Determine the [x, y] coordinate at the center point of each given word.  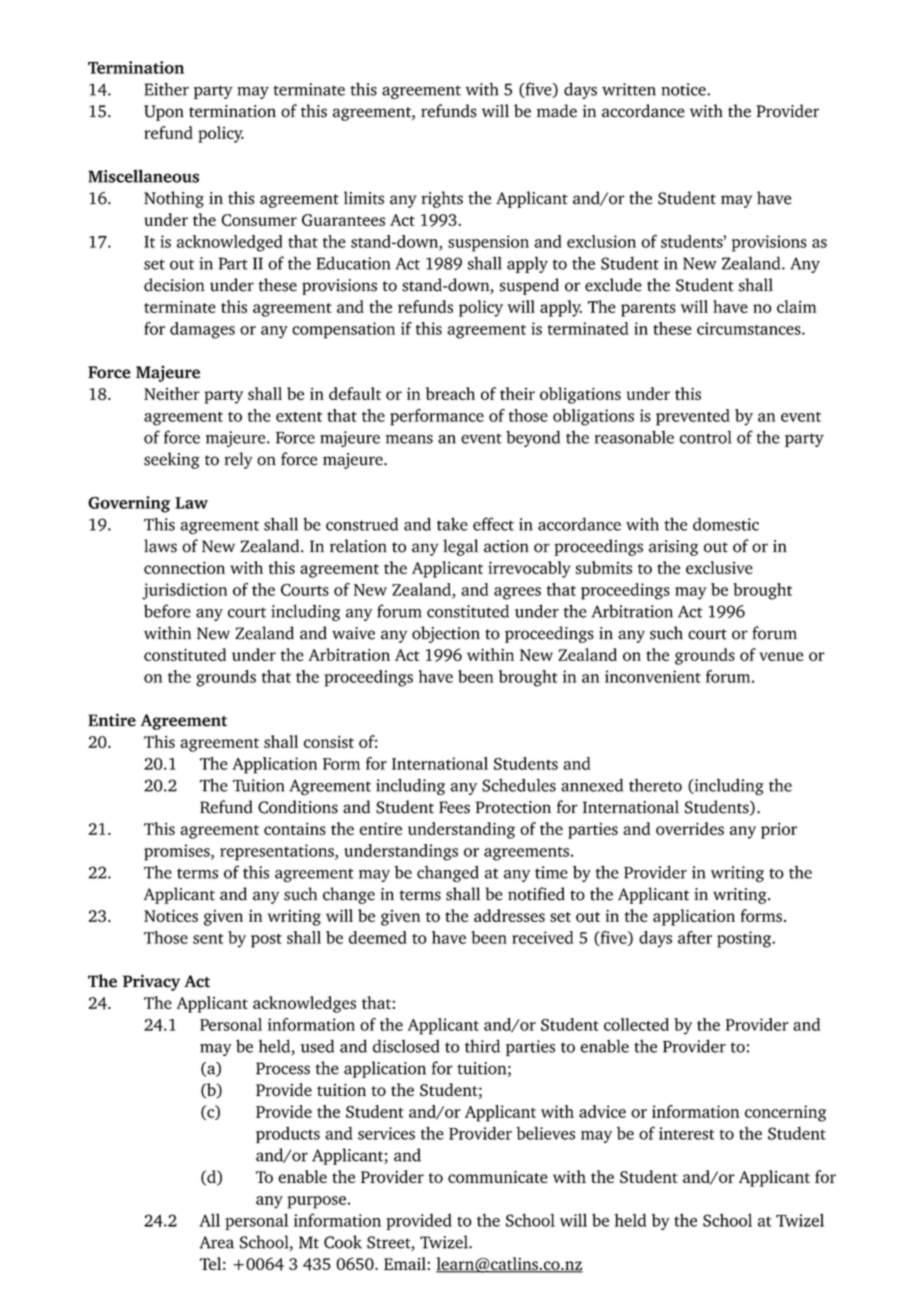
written [629, 89]
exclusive [719, 567]
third [482, 1046]
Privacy [151, 982]
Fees [454, 807]
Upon [164, 113]
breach [450, 393]
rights [442, 199]
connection [184, 567]
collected [636, 1024]
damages [202, 330]
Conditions [298, 807]
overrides [690, 828]
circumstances [750, 328]
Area [216, 1242]
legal [460, 547]
